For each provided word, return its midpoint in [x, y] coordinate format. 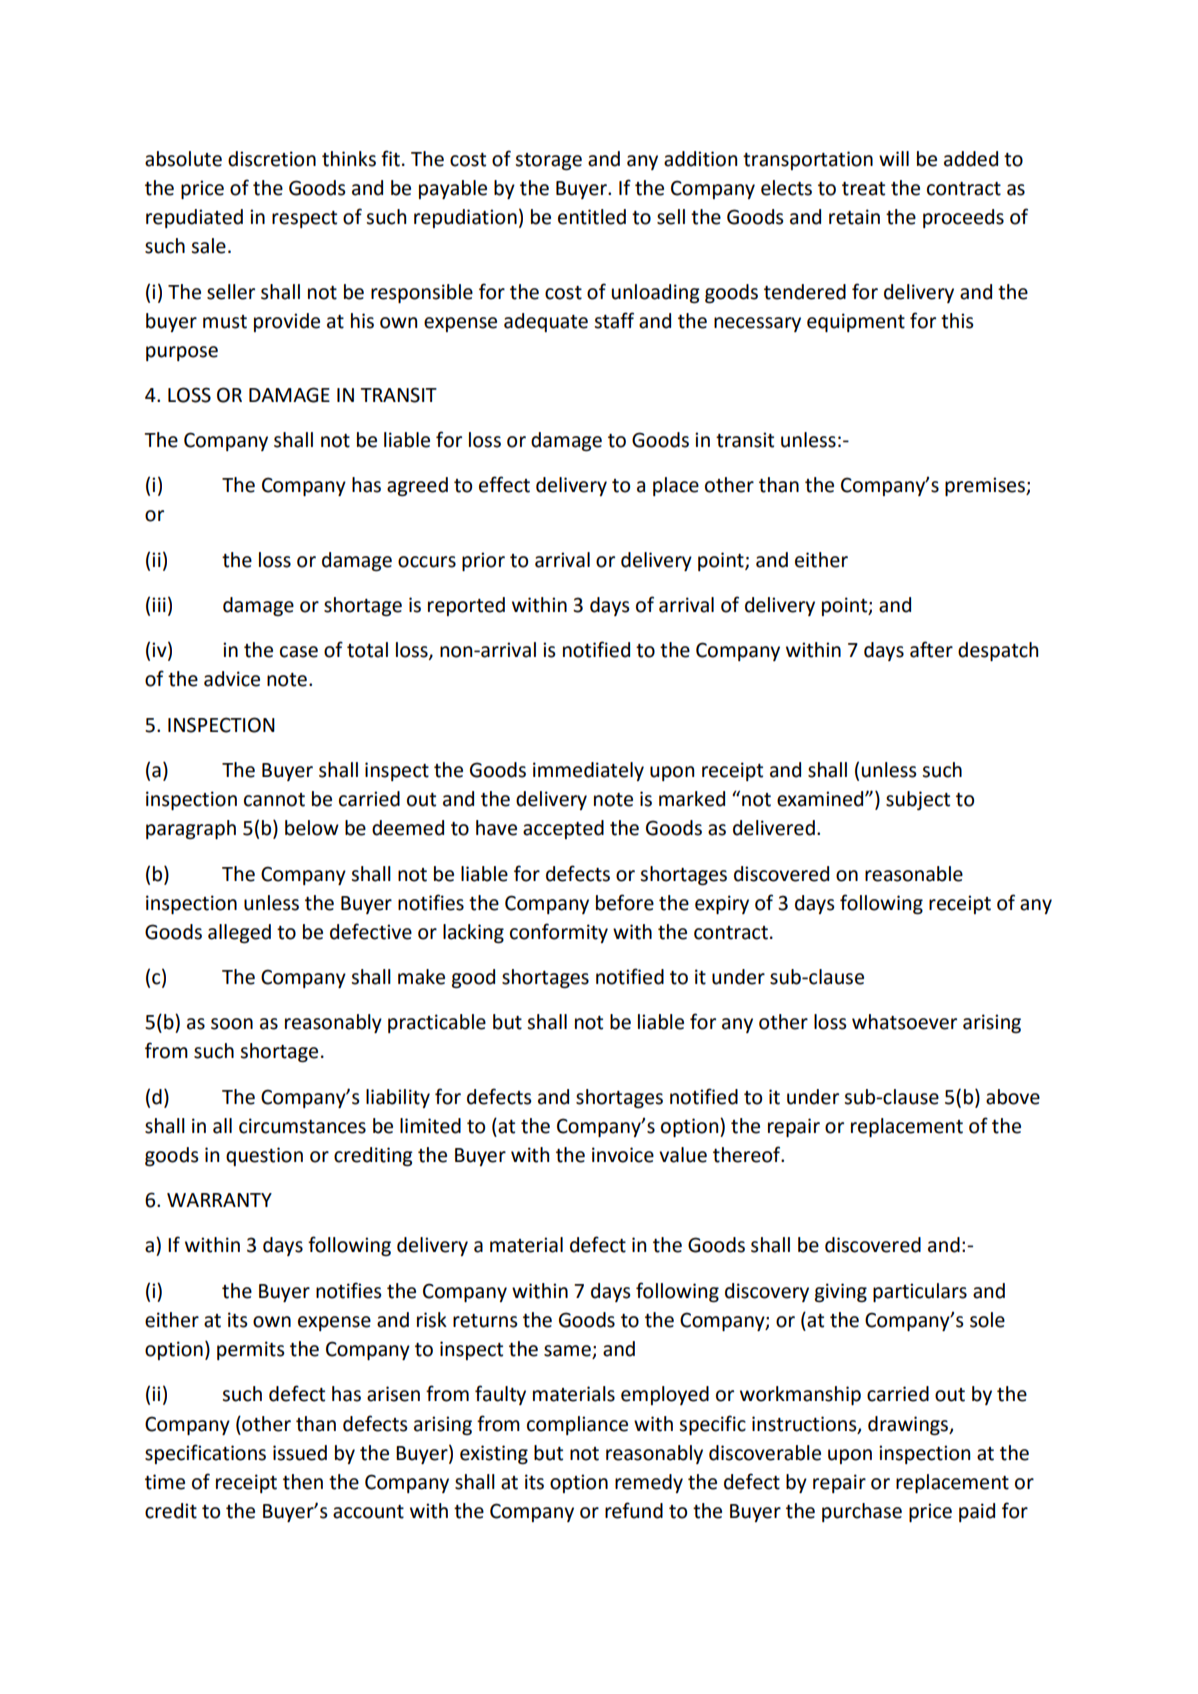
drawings [909, 1425]
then [303, 1482]
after [931, 649]
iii [159, 604]
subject [918, 800]
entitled [592, 217]
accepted [563, 829]
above [1013, 1097]
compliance [577, 1425]
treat [863, 189]
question [264, 1156]
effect [504, 484]
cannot [274, 800]
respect [304, 219]
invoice [623, 1155]
